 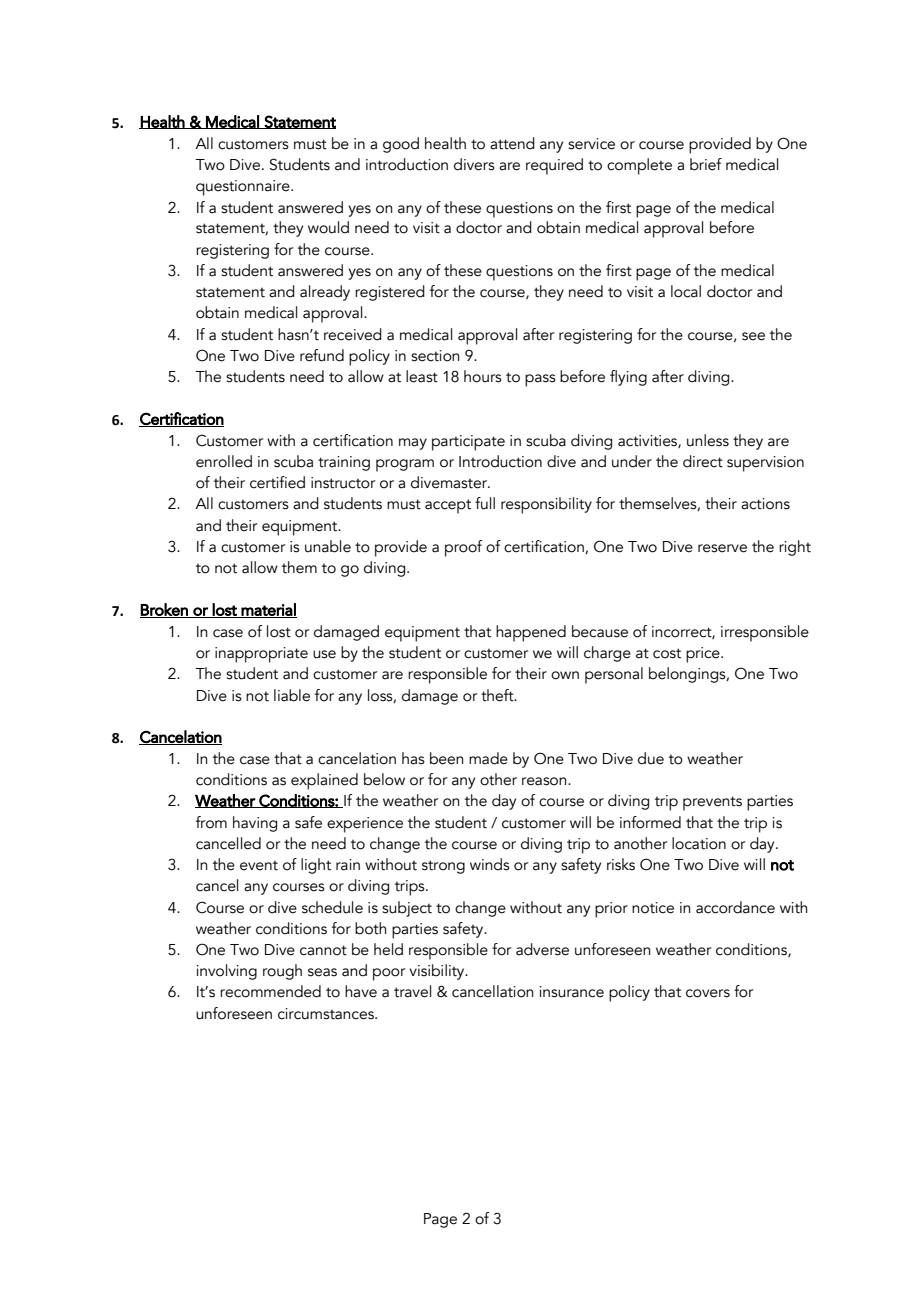 I want to click on involving, so click(x=226, y=972).
